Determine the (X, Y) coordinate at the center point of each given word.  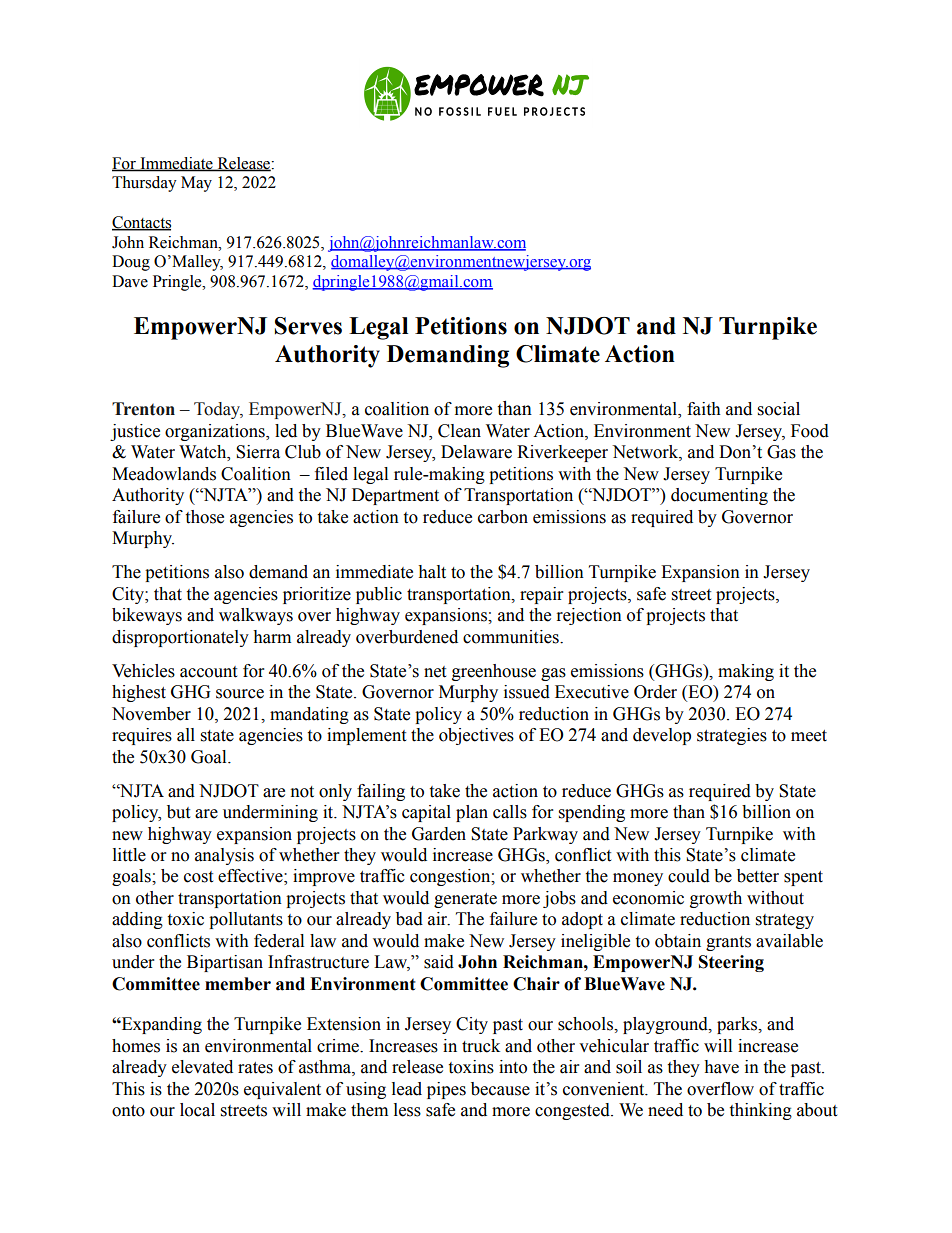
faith (704, 409)
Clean (459, 431)
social (779, 409)
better (758, 876)
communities (512, 637)
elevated (202, 1067)
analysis (224, 856)
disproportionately (180, 638)
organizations (216, 432)
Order (655, 692)
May (196, 184)
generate (465, 900)
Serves (308, 326)
